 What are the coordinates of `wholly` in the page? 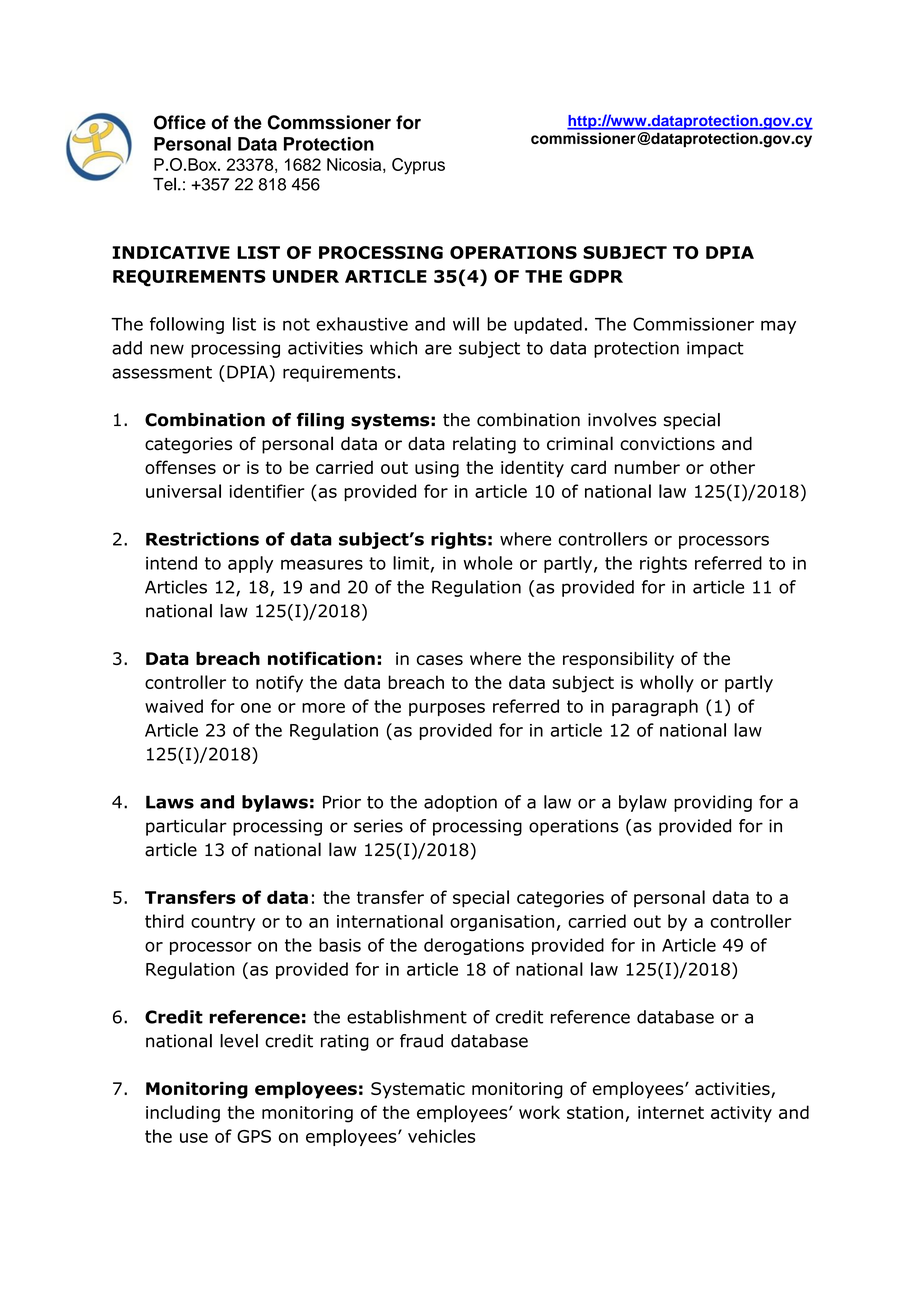 It's located at (667, 684).
